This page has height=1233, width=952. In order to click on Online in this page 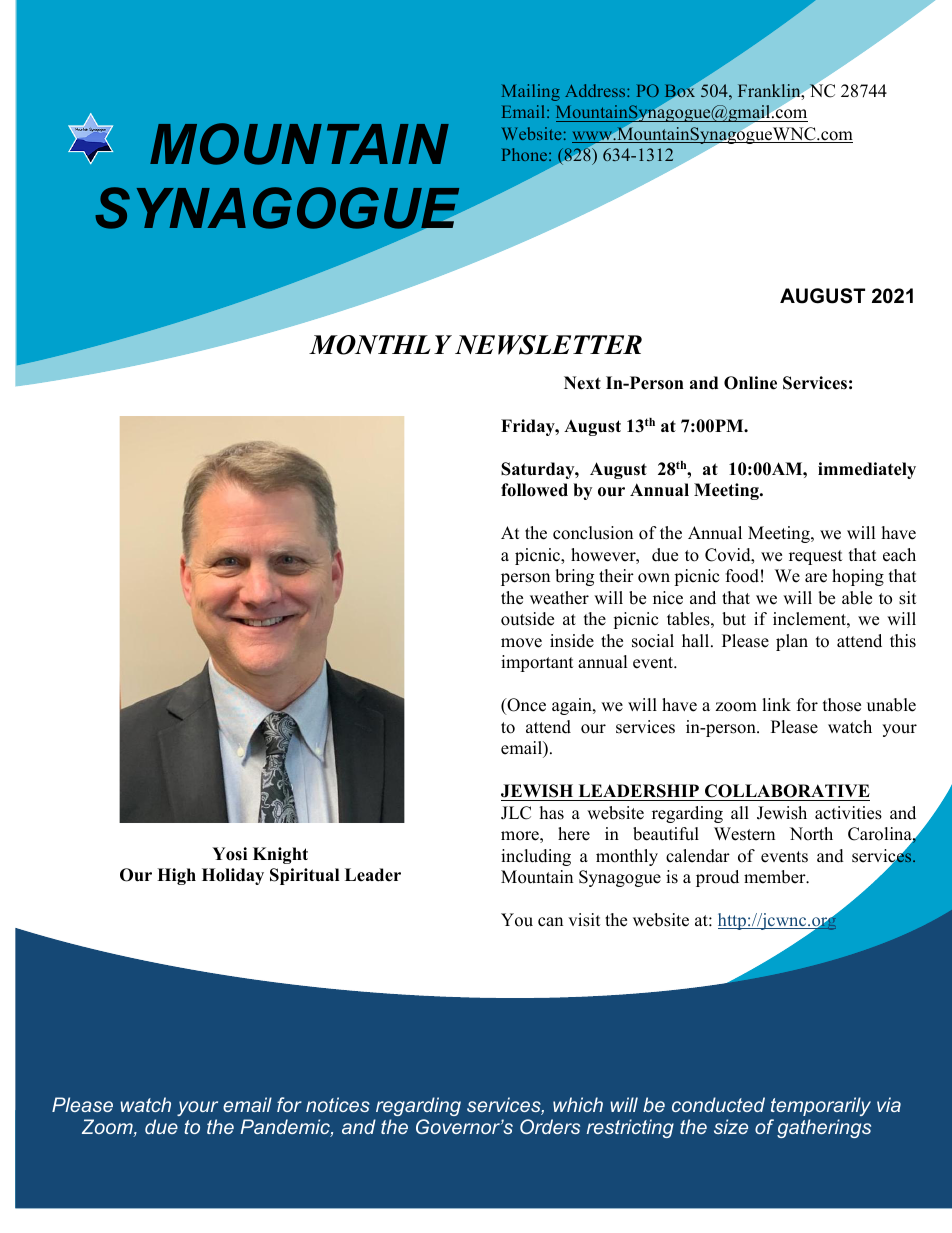, I will do `click(750, 383)`.
